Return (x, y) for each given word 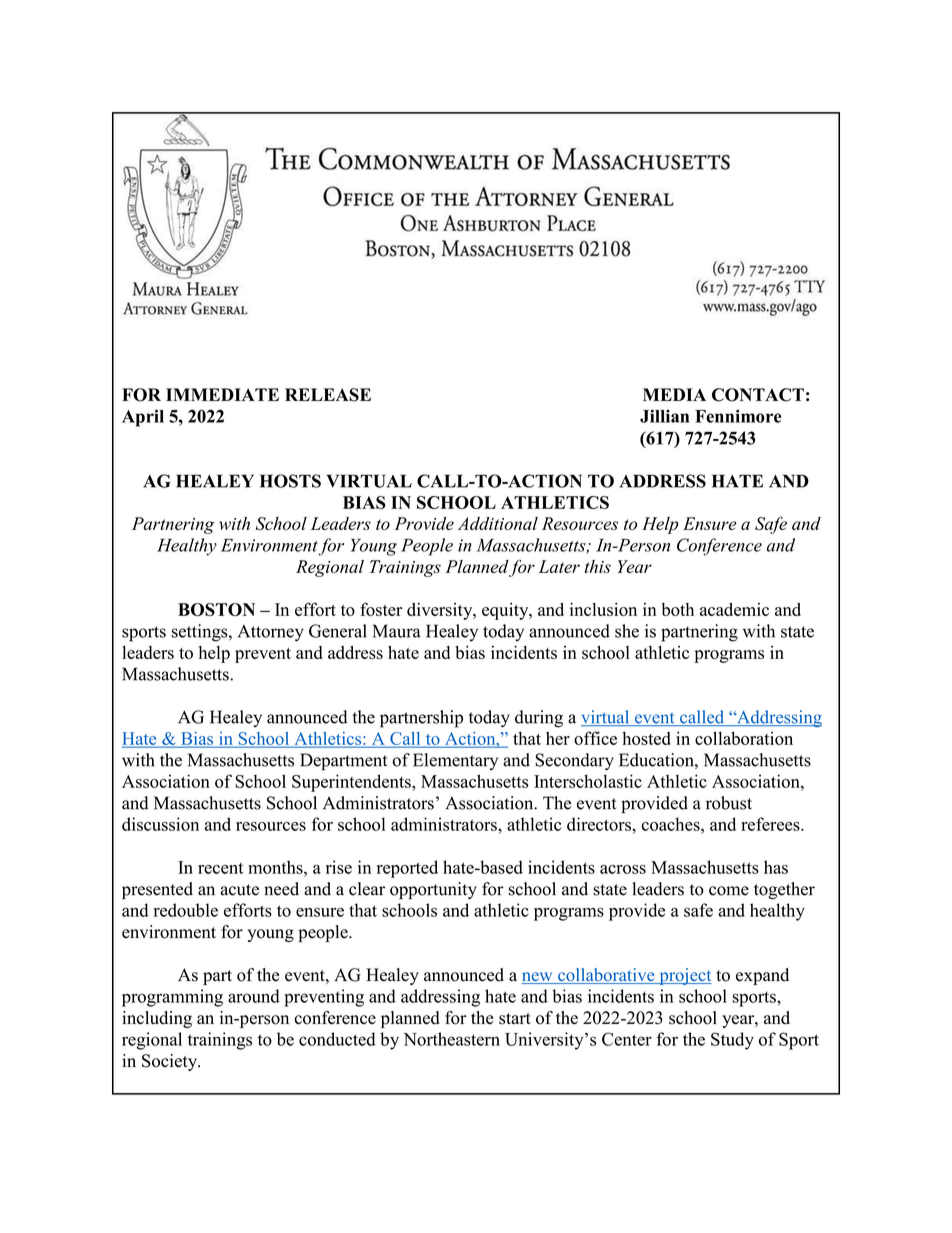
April (143, 418)
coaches (672, 824)
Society (170, 1062)
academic (734, 609)
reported (407, 869)
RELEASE (328, 395)
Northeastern (451, 1039)
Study (732, 1041)
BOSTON (216, 609)
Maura (397, 631)
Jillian (664, 416)
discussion (160, 824)
